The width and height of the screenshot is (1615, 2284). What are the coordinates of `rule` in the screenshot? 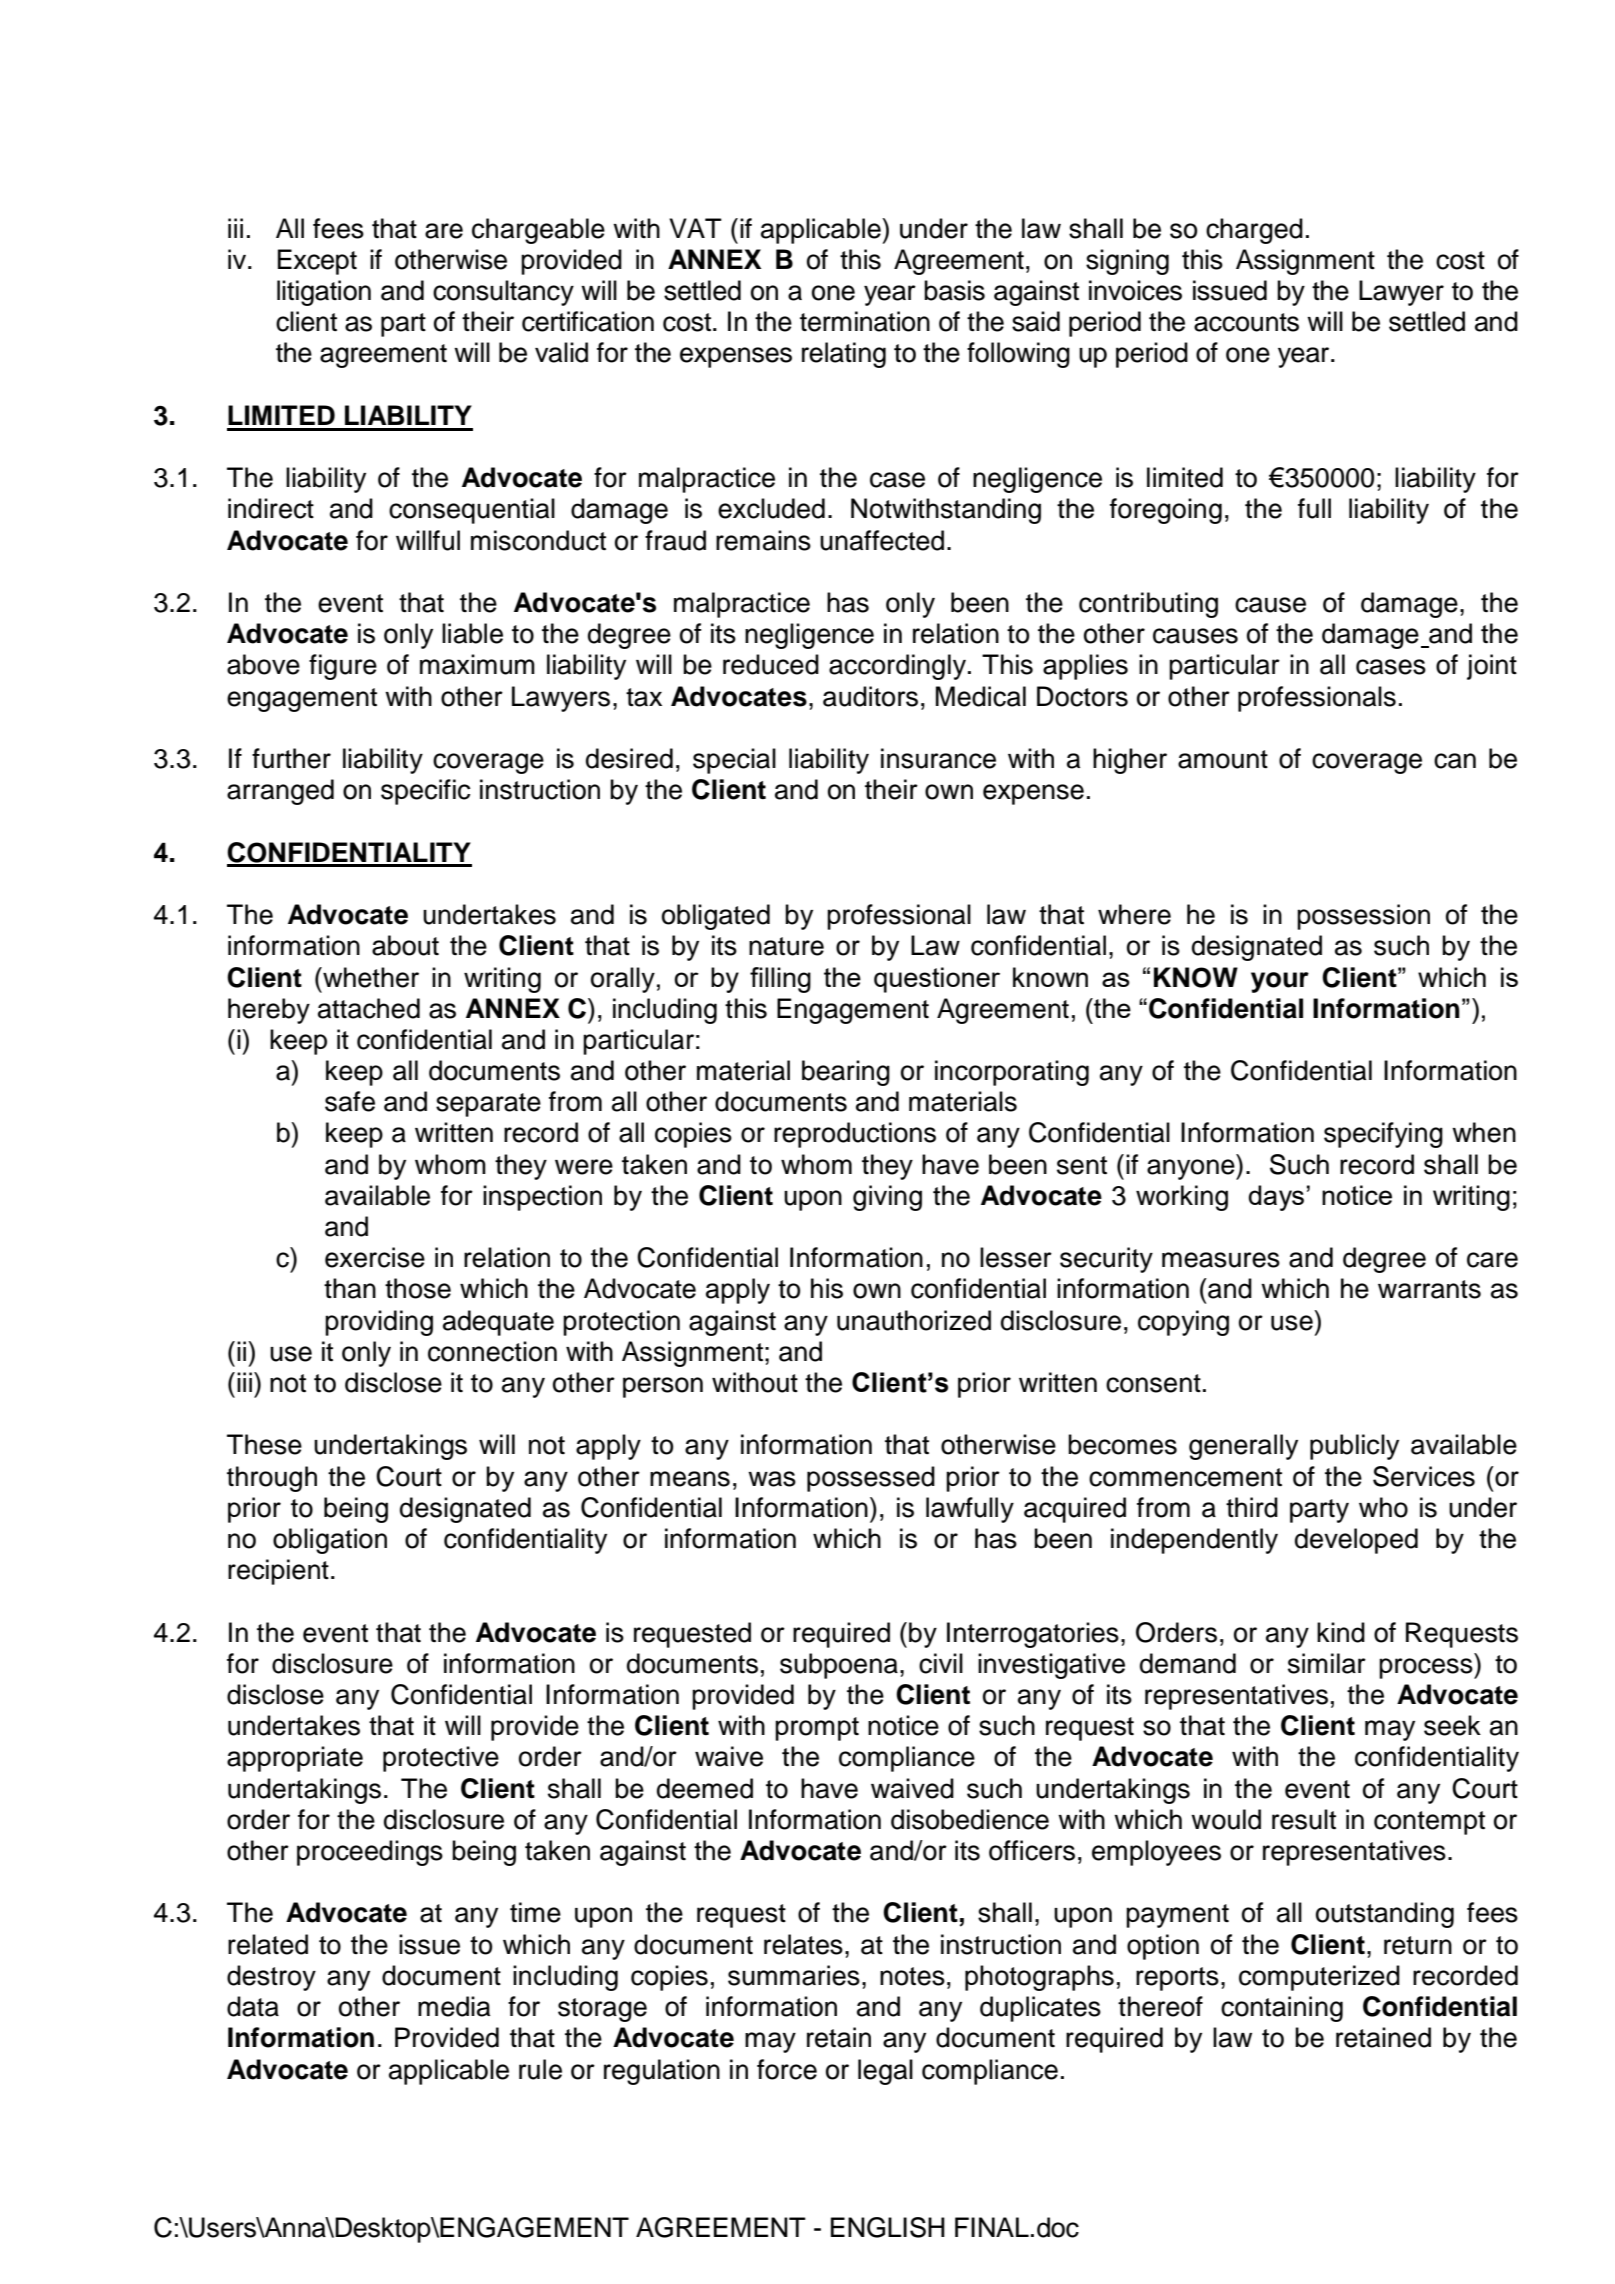 It's located at (540, 2069).
